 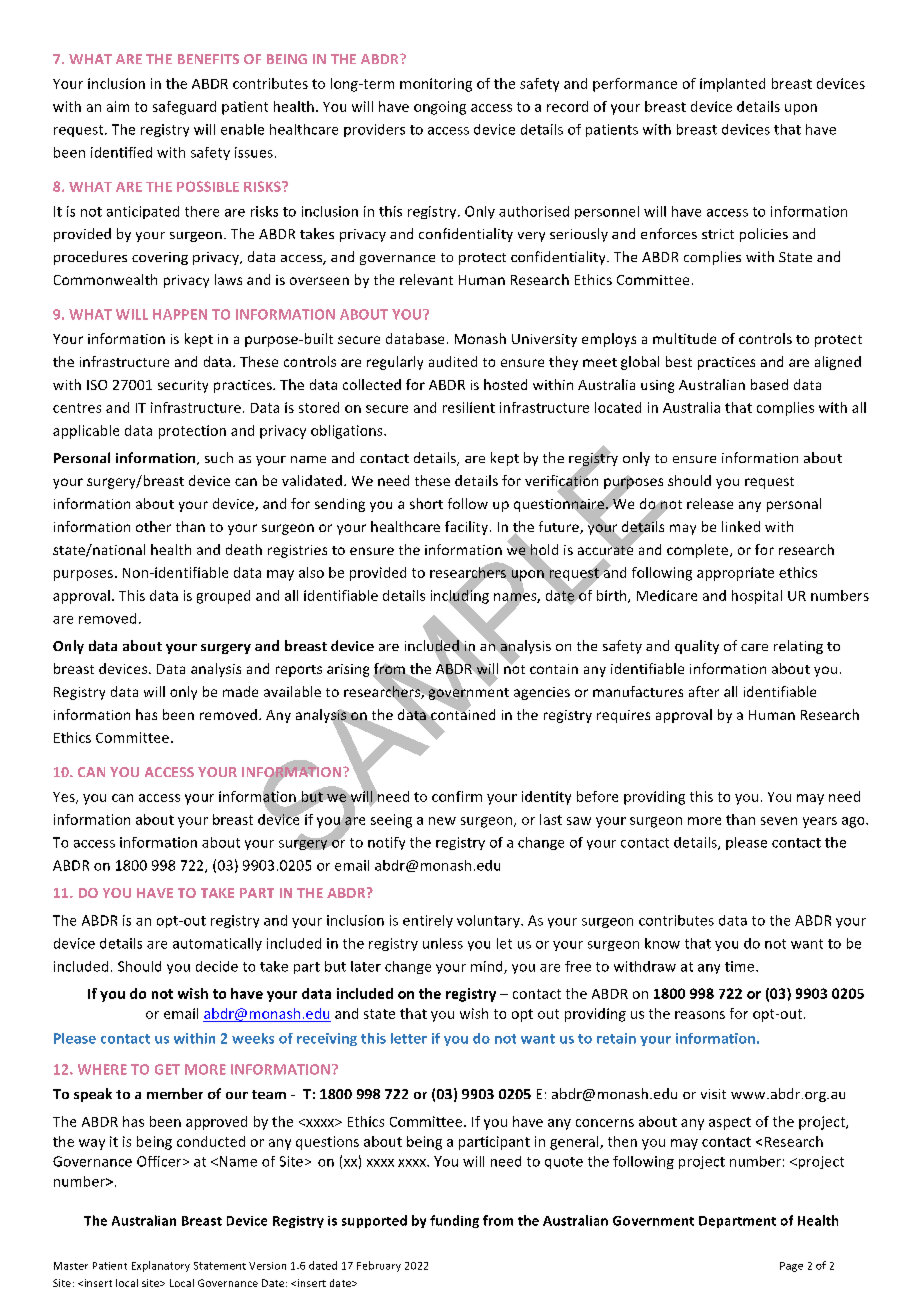 What do you see at coordinates (240, 691) in the page?
I see `made` at bounding box center [240, 691].
